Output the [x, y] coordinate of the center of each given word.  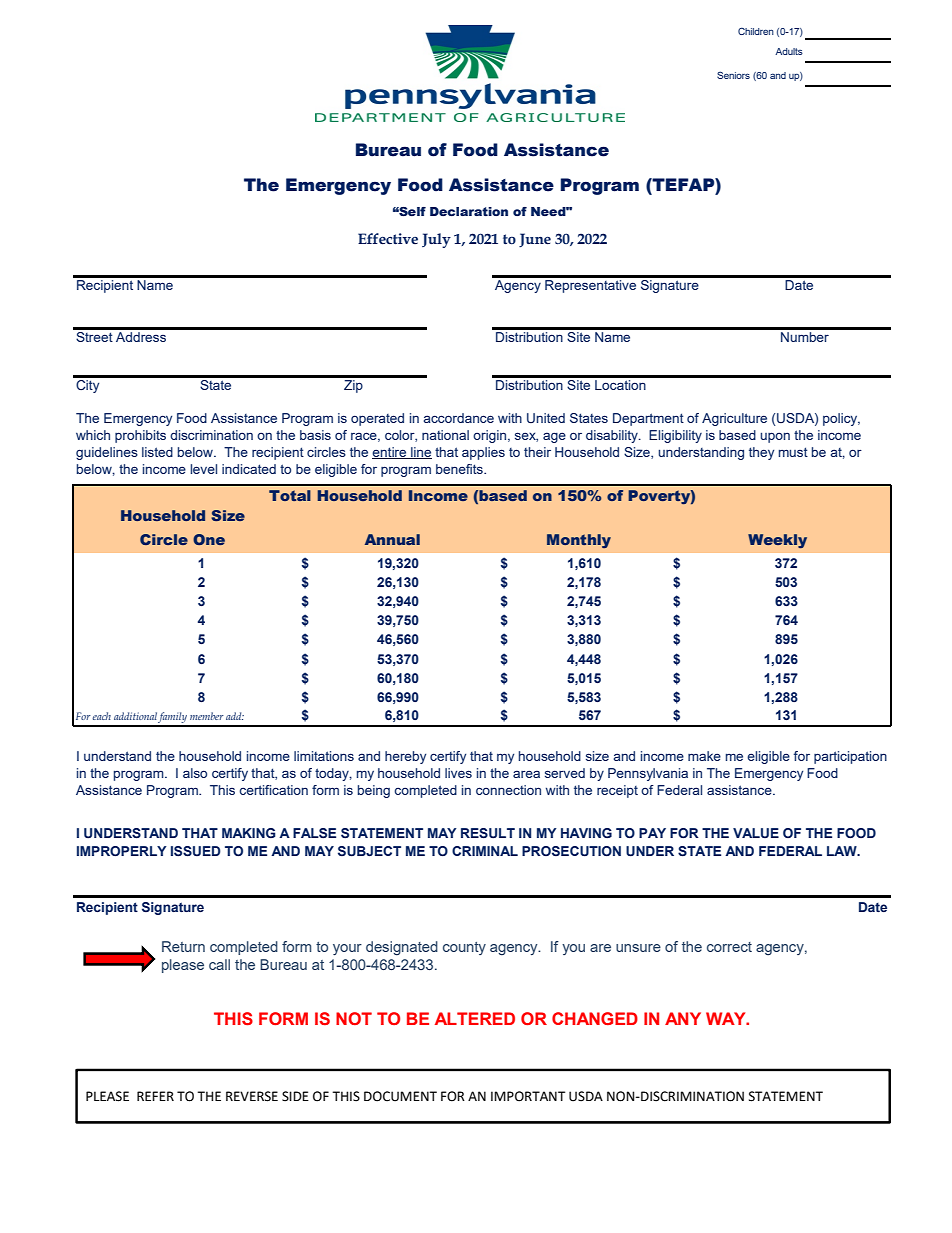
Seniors [733, 75]
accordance [459, 418]
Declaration [469, 211]
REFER [155, 1096]
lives [458, 773]
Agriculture [734, 419]
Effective [388, 239]
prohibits [140, 436]
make [704, 756]
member [207, 716]
